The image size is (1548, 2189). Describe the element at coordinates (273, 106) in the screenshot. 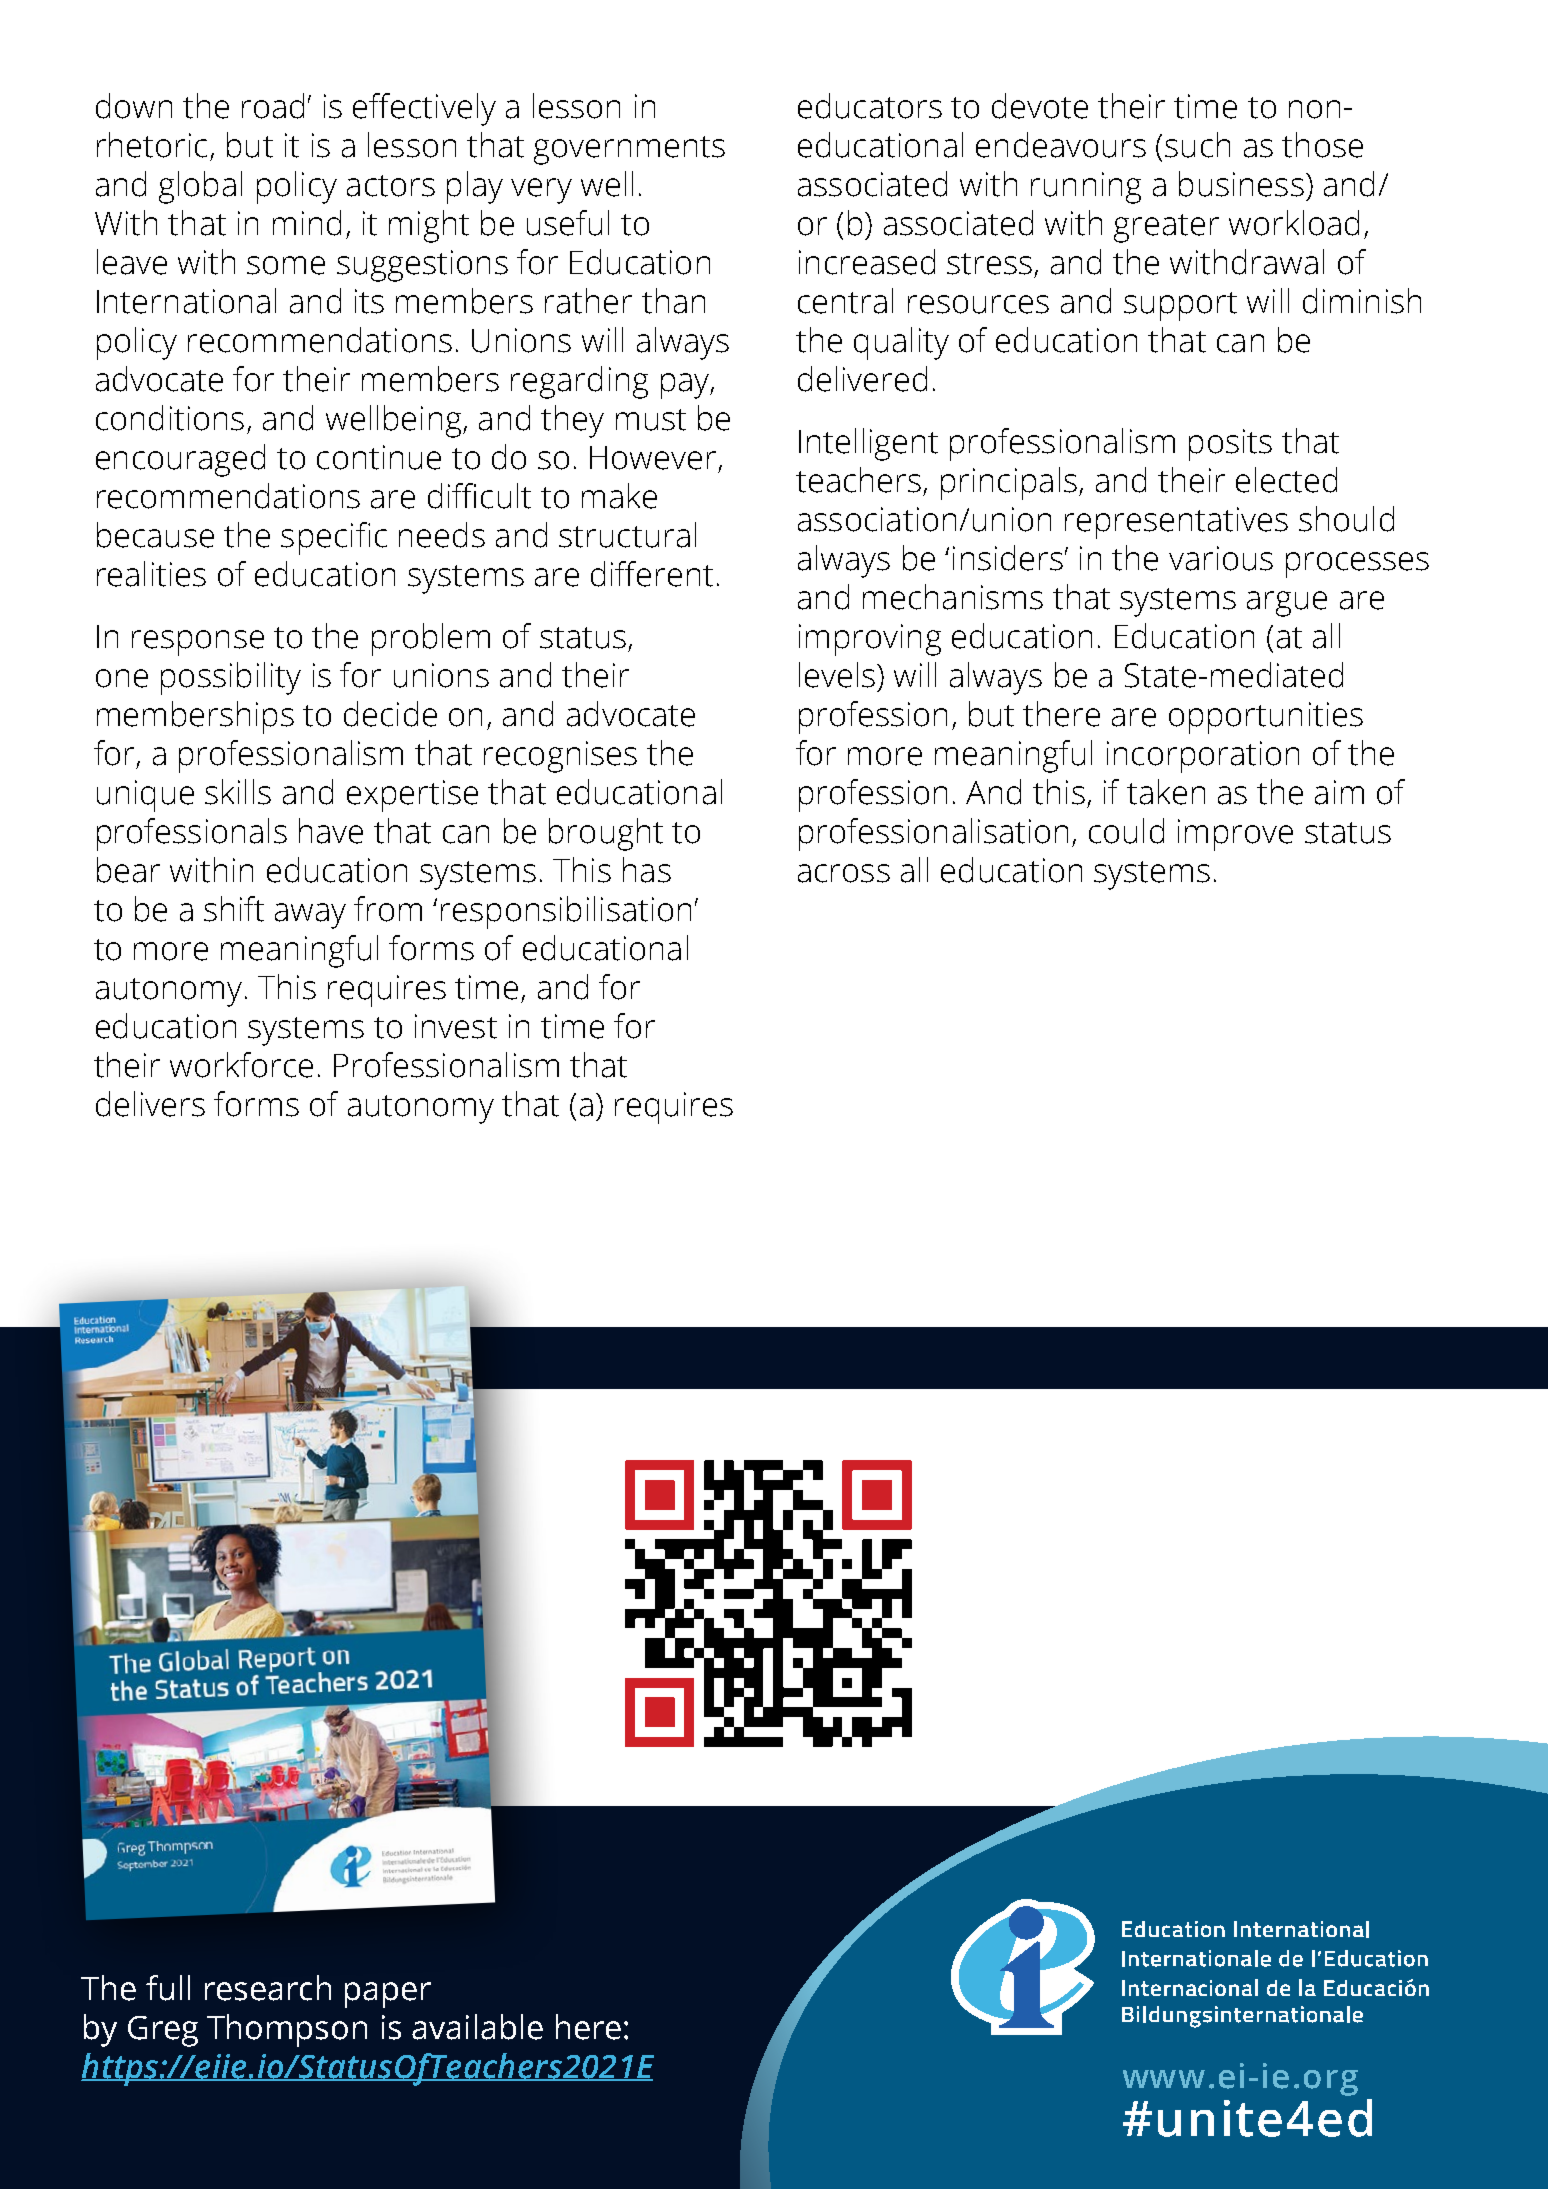

I see `road` at that location.
